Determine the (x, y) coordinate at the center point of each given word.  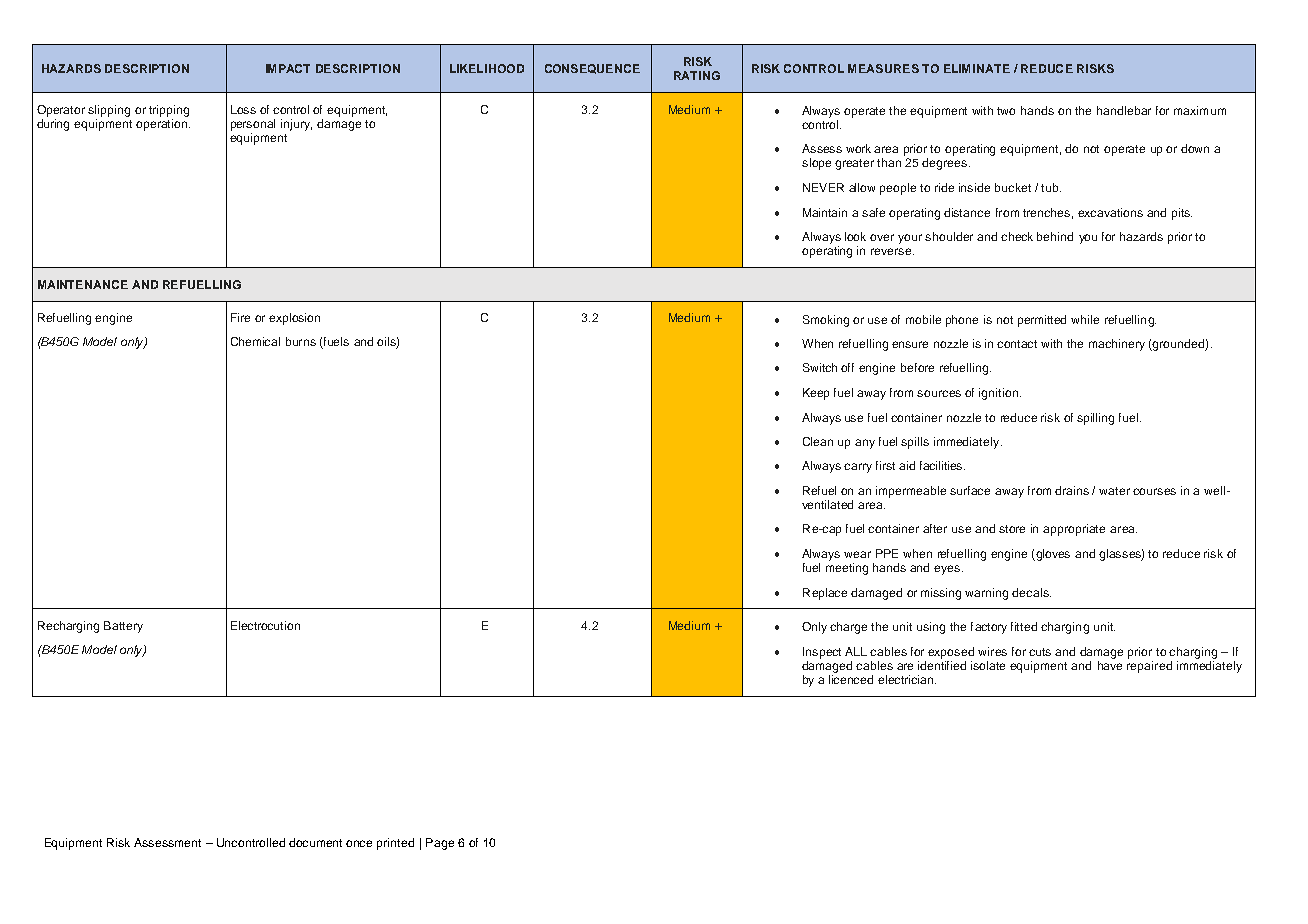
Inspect (822, 653)
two (1006, 111)
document (315, 842)
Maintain (825, 212)
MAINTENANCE (83, 284)
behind (1055, 236)
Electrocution (265, 625)
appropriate (1074, 530)
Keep (816, 394)
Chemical (255, 341)
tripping (169, 111)
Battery (123, 627)
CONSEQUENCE (592, 69)
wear (857, 554)
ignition (998, 394)
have (1110, 664)
